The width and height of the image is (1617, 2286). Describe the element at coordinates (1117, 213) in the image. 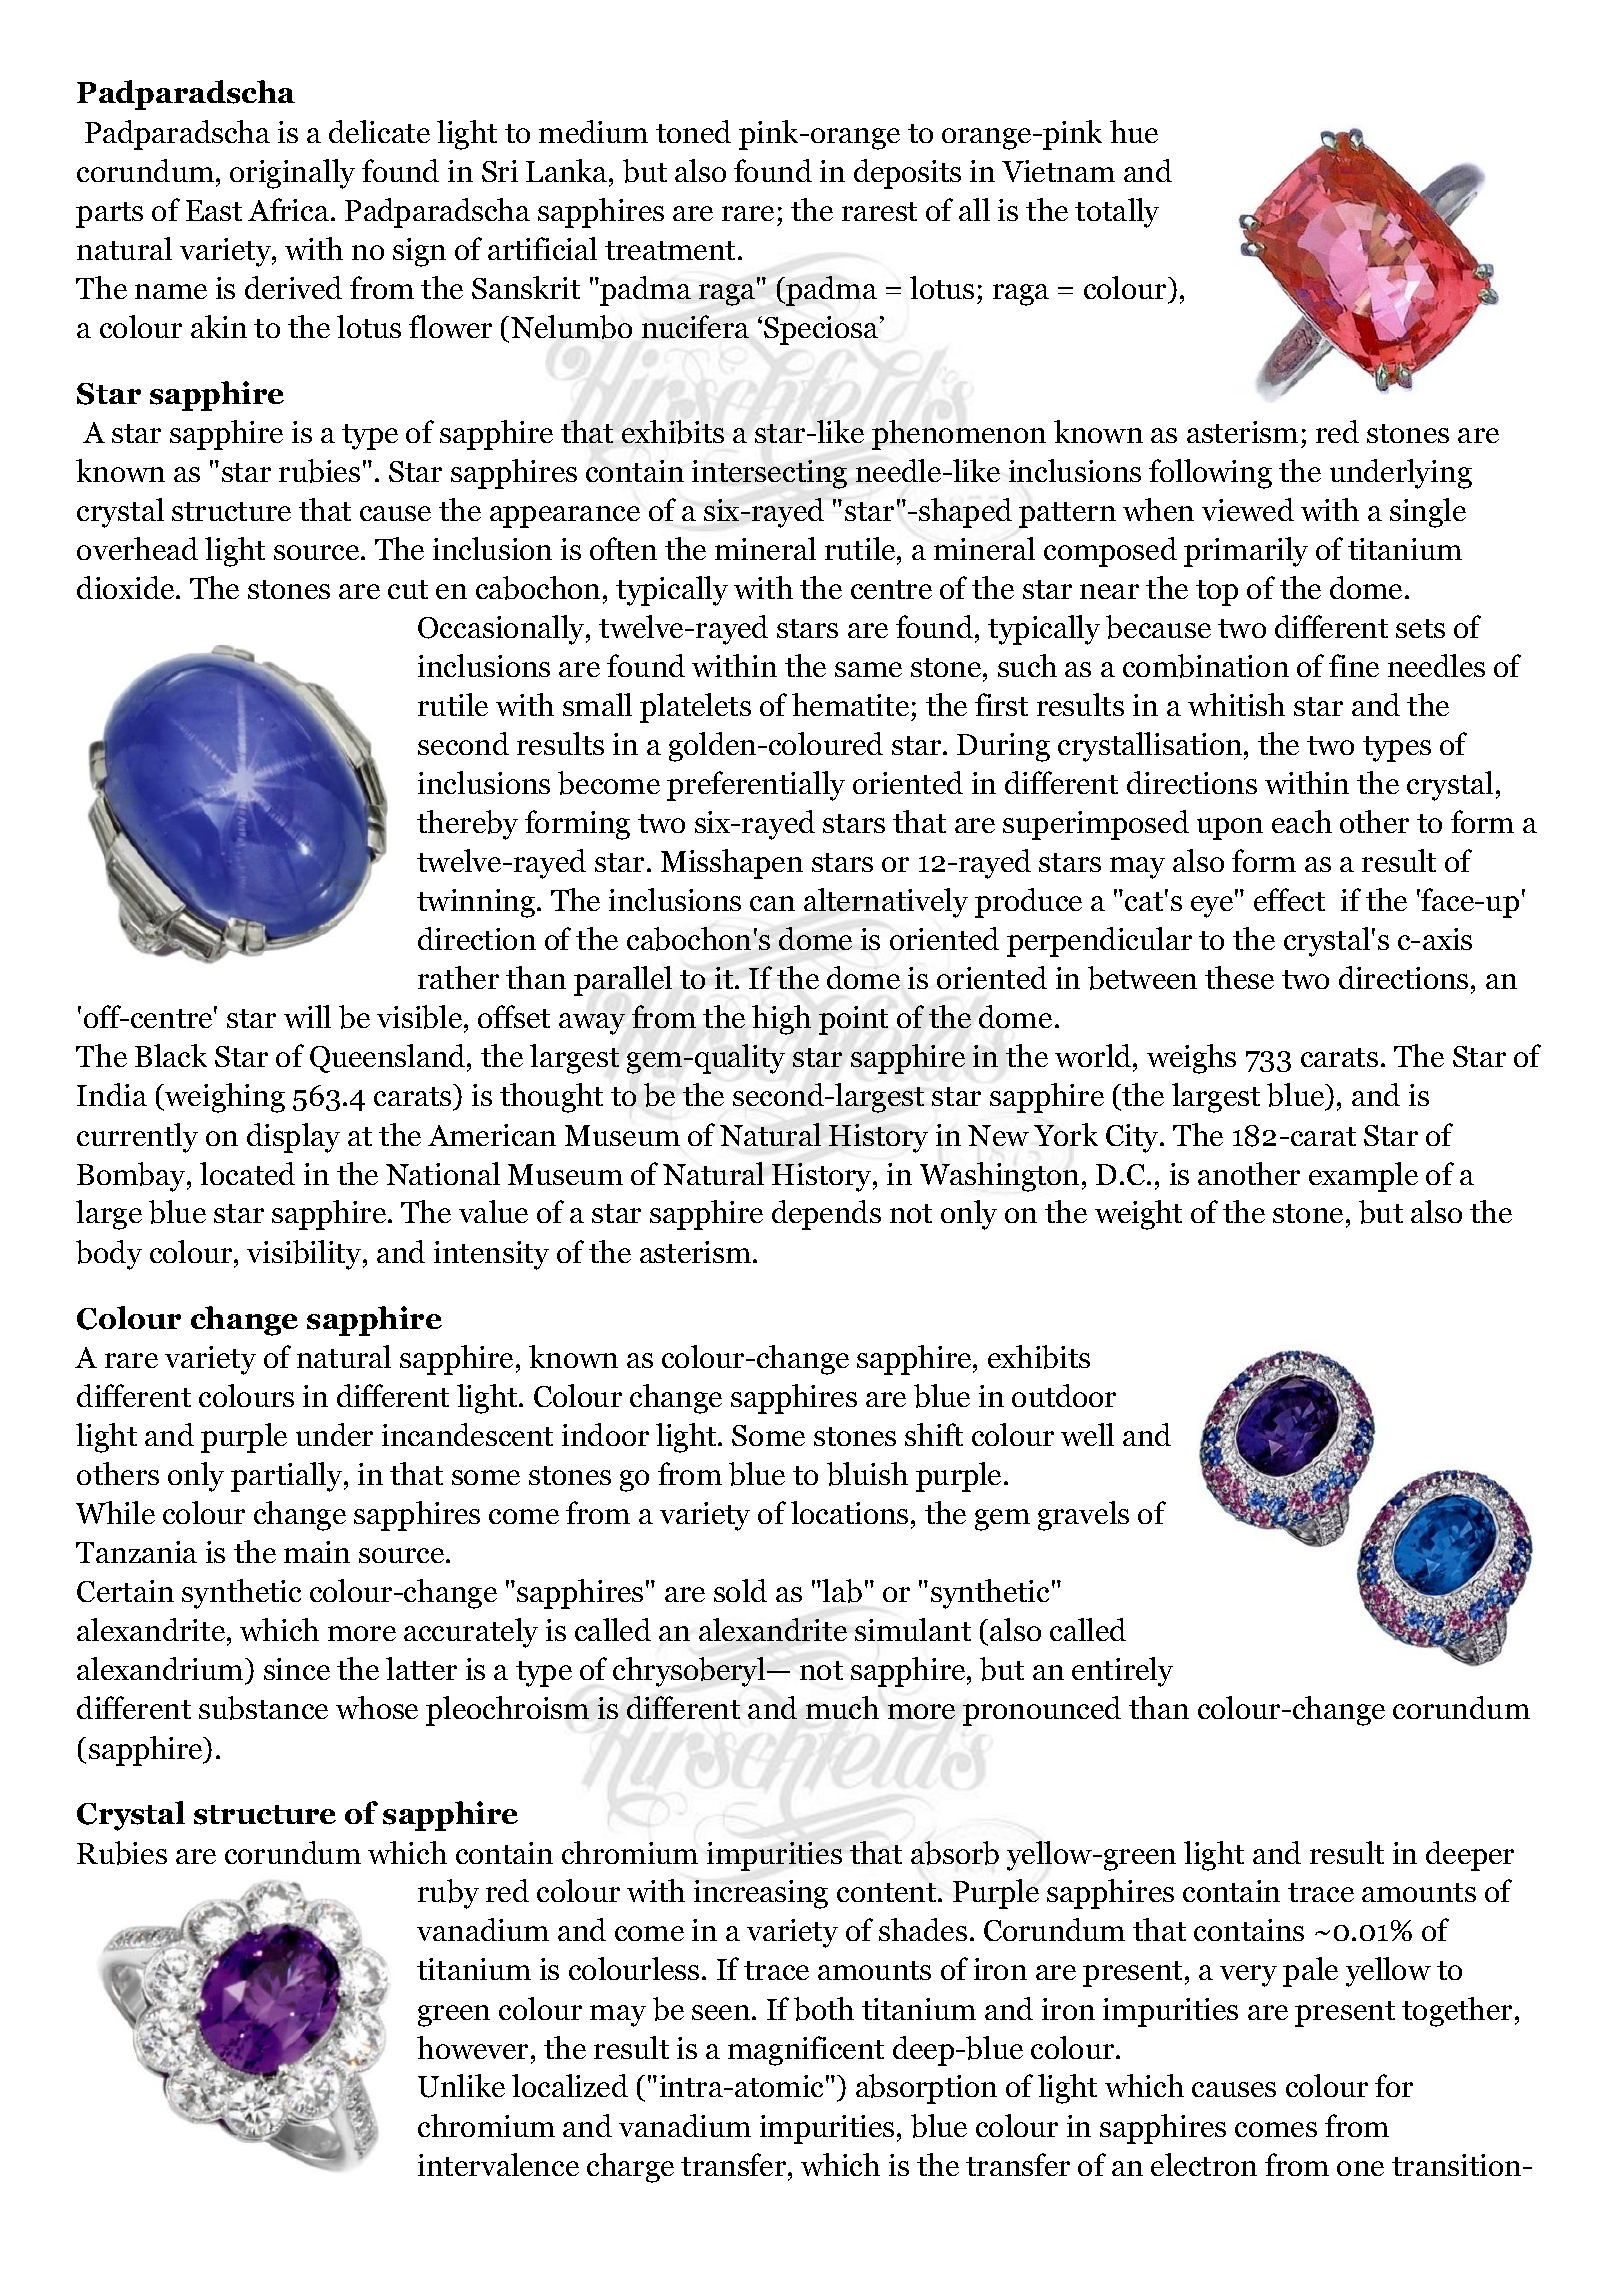

I see `totally` at that location.
